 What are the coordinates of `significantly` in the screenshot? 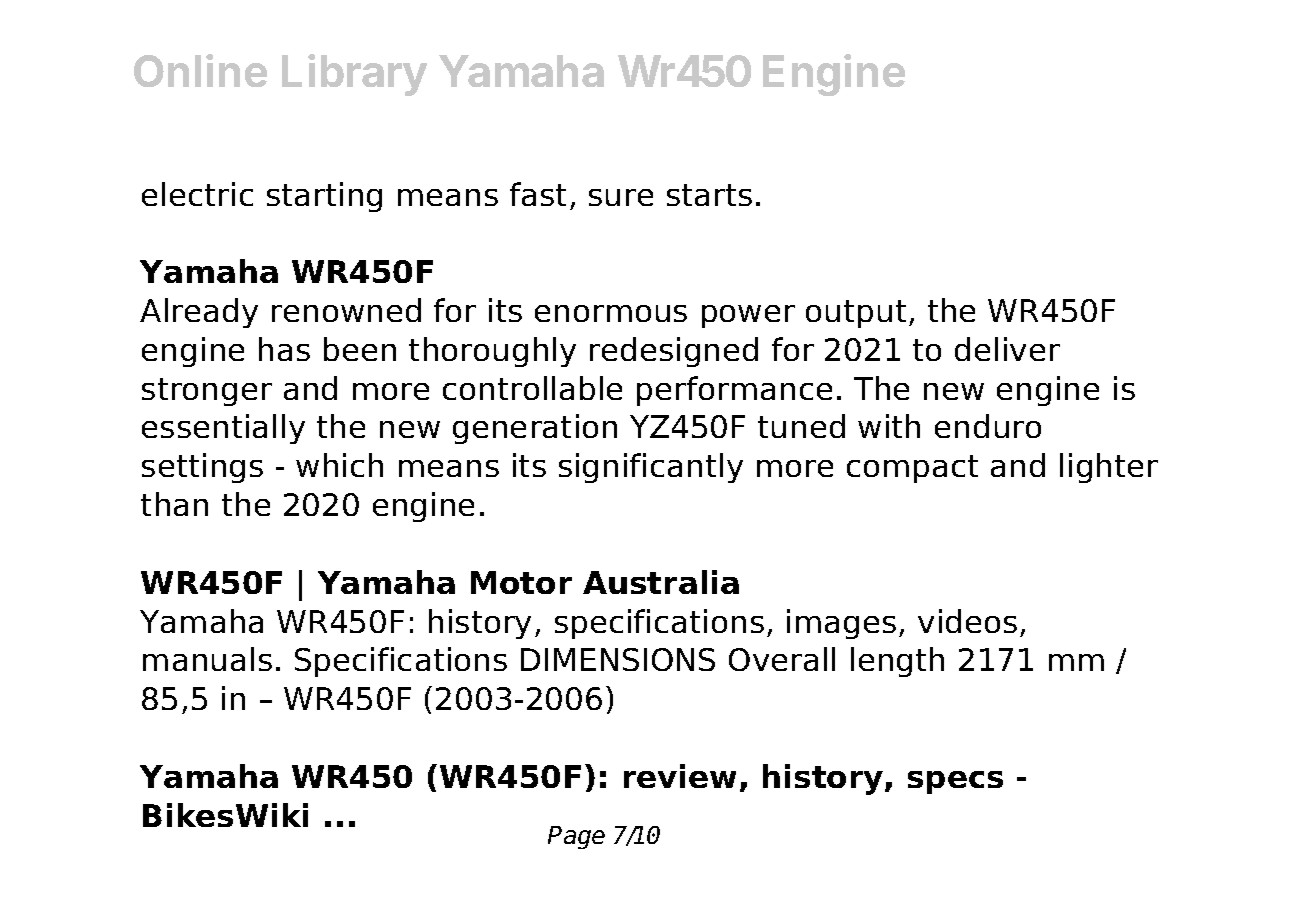 It's located at (651, 468).
